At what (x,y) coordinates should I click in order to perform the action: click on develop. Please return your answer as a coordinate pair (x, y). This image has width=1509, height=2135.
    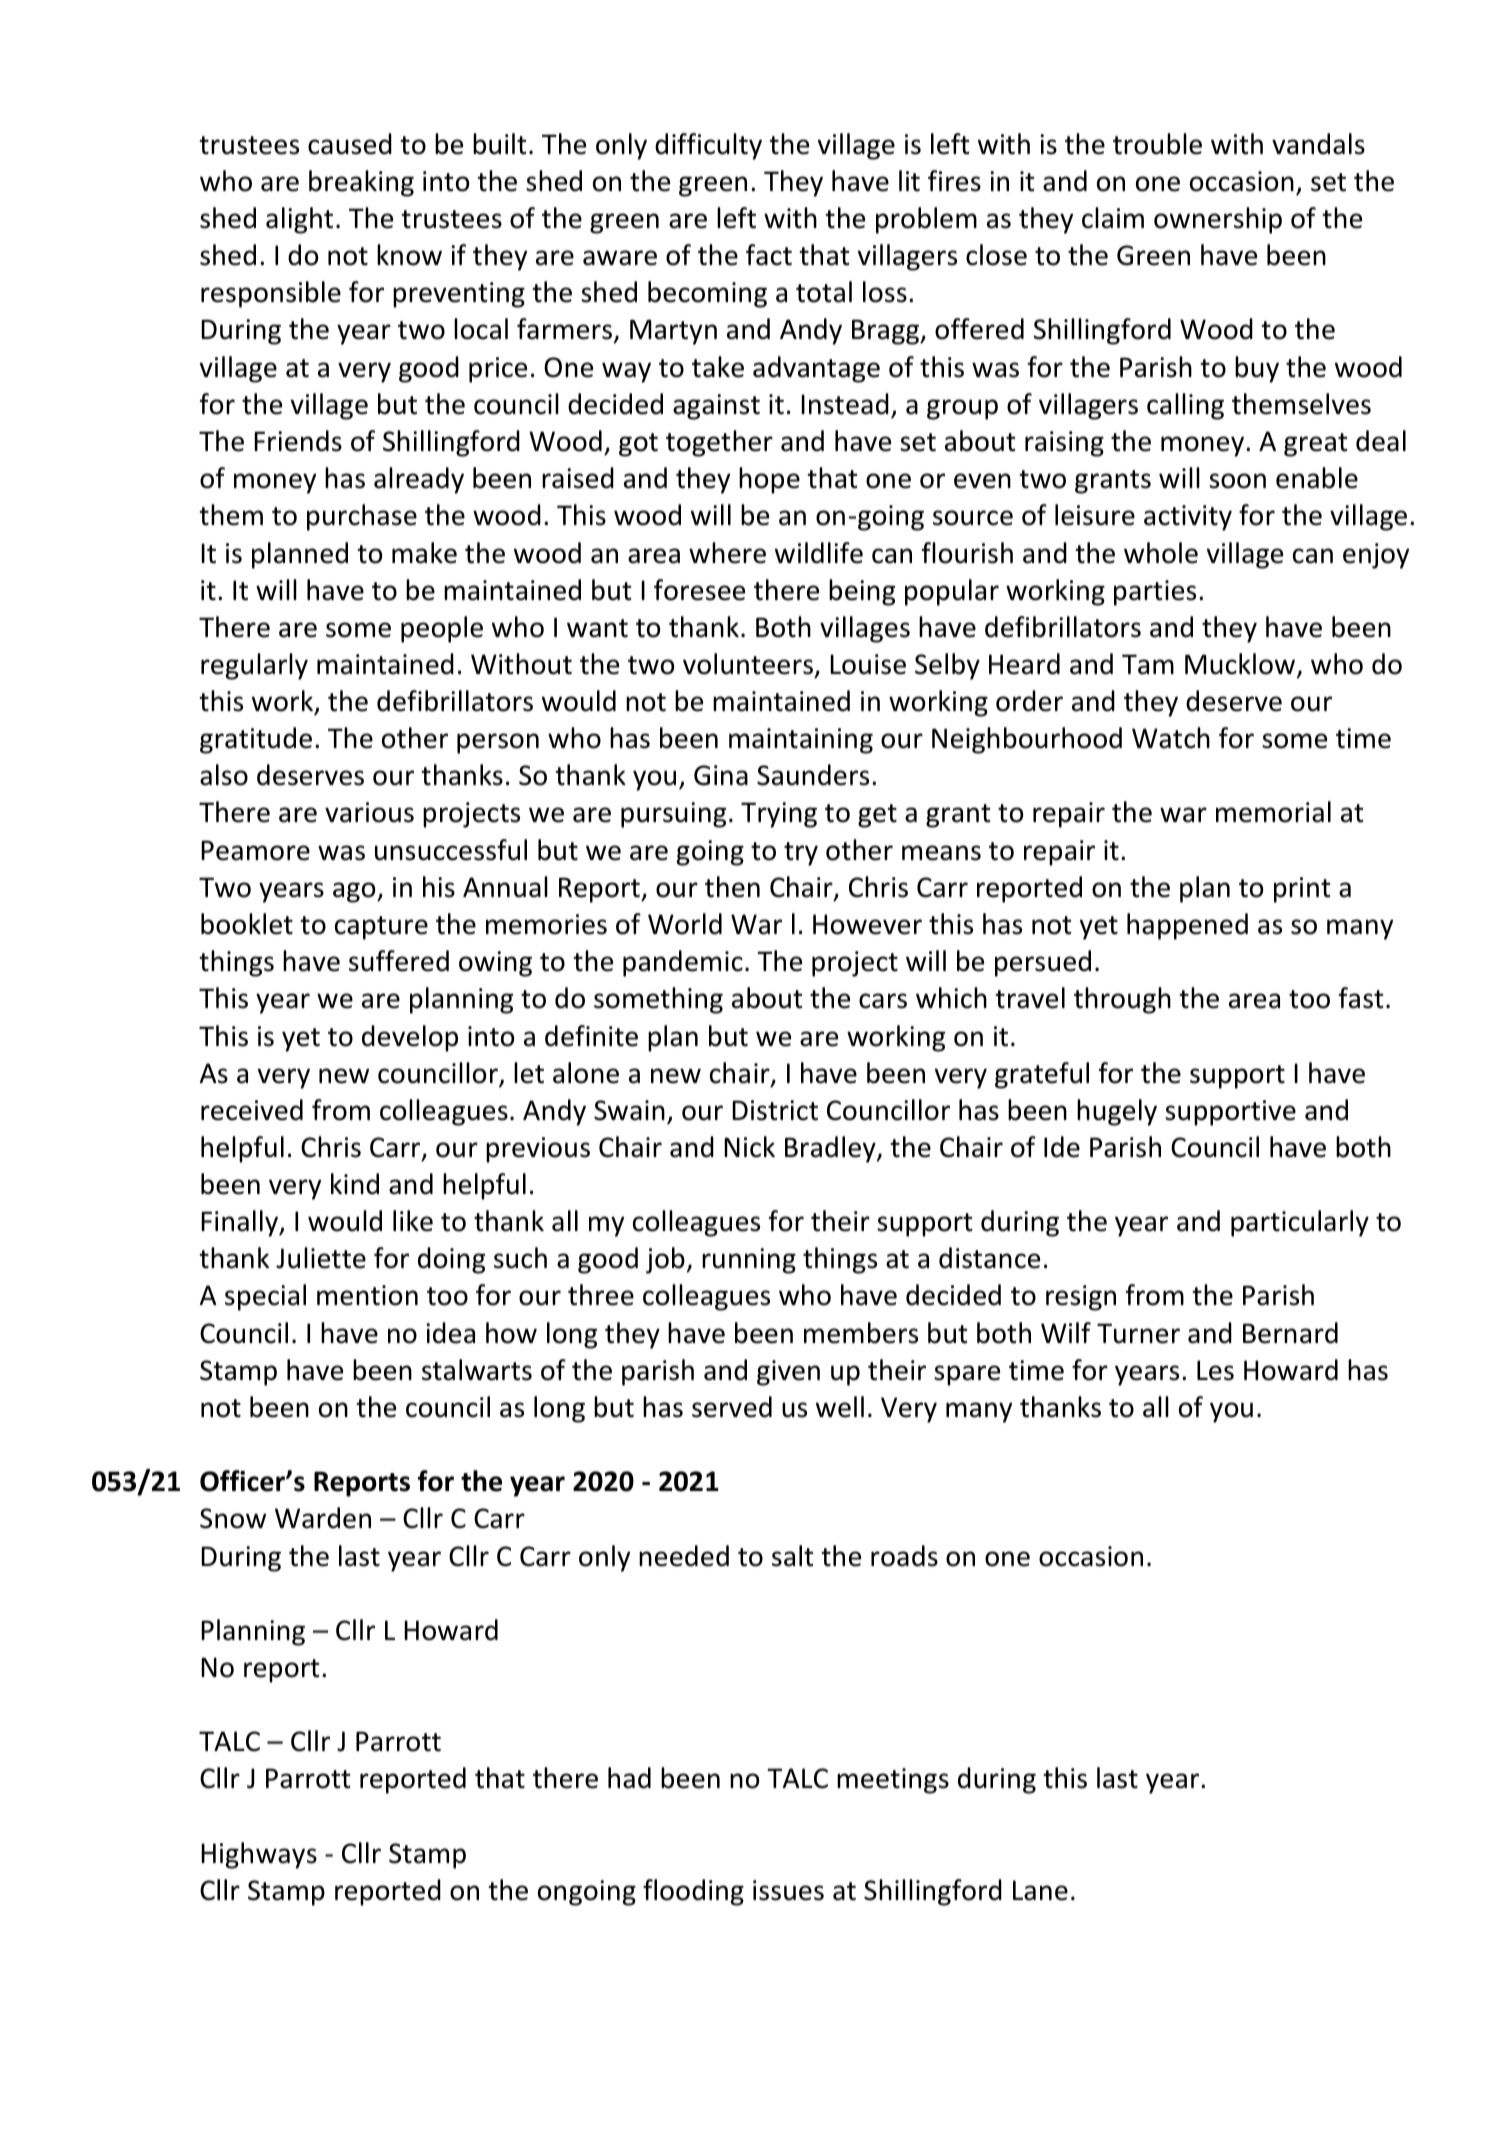
    Looking at the image, I should click on (410, 1038).
